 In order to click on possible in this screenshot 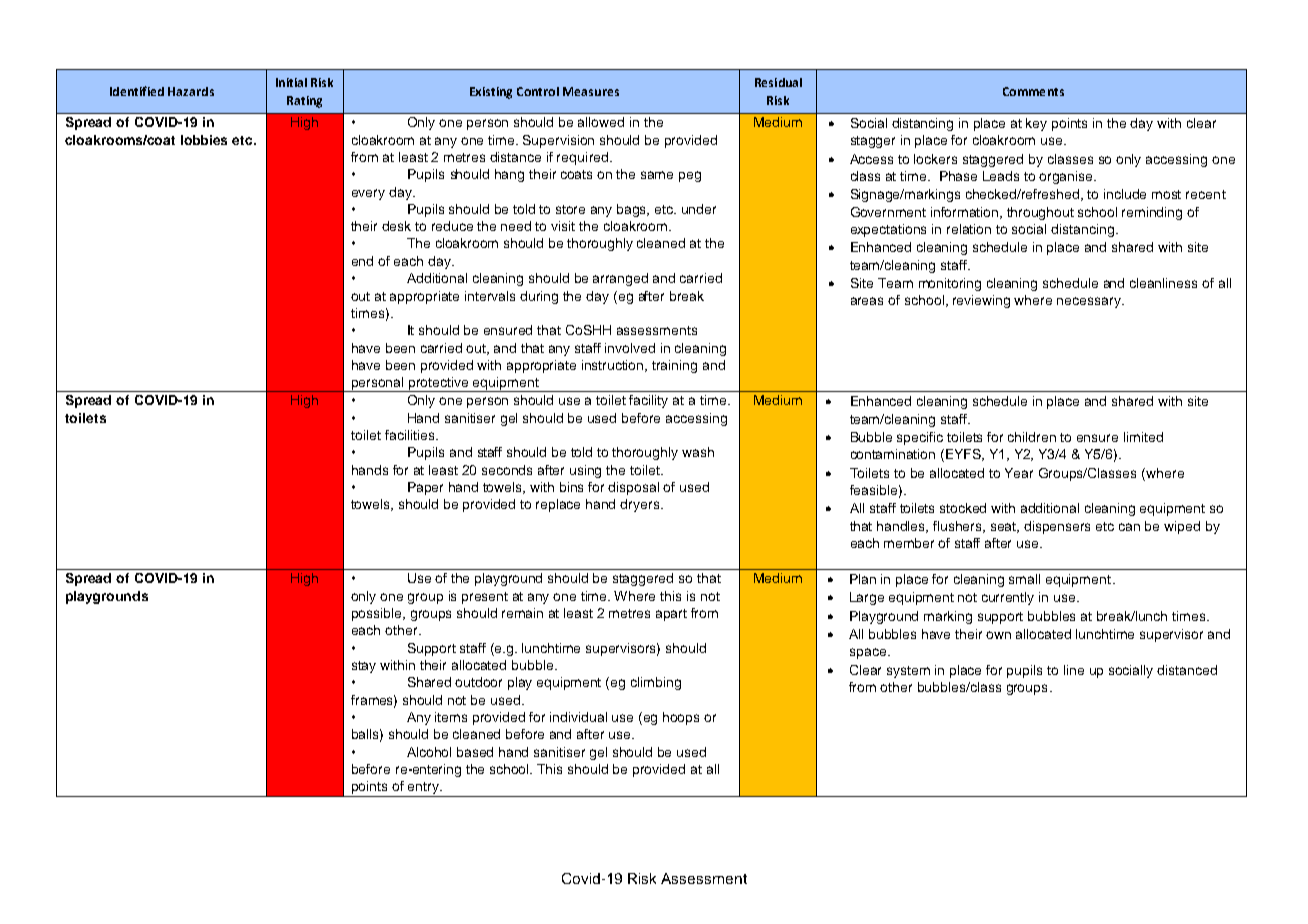, I will do `click(378, 614)`.
